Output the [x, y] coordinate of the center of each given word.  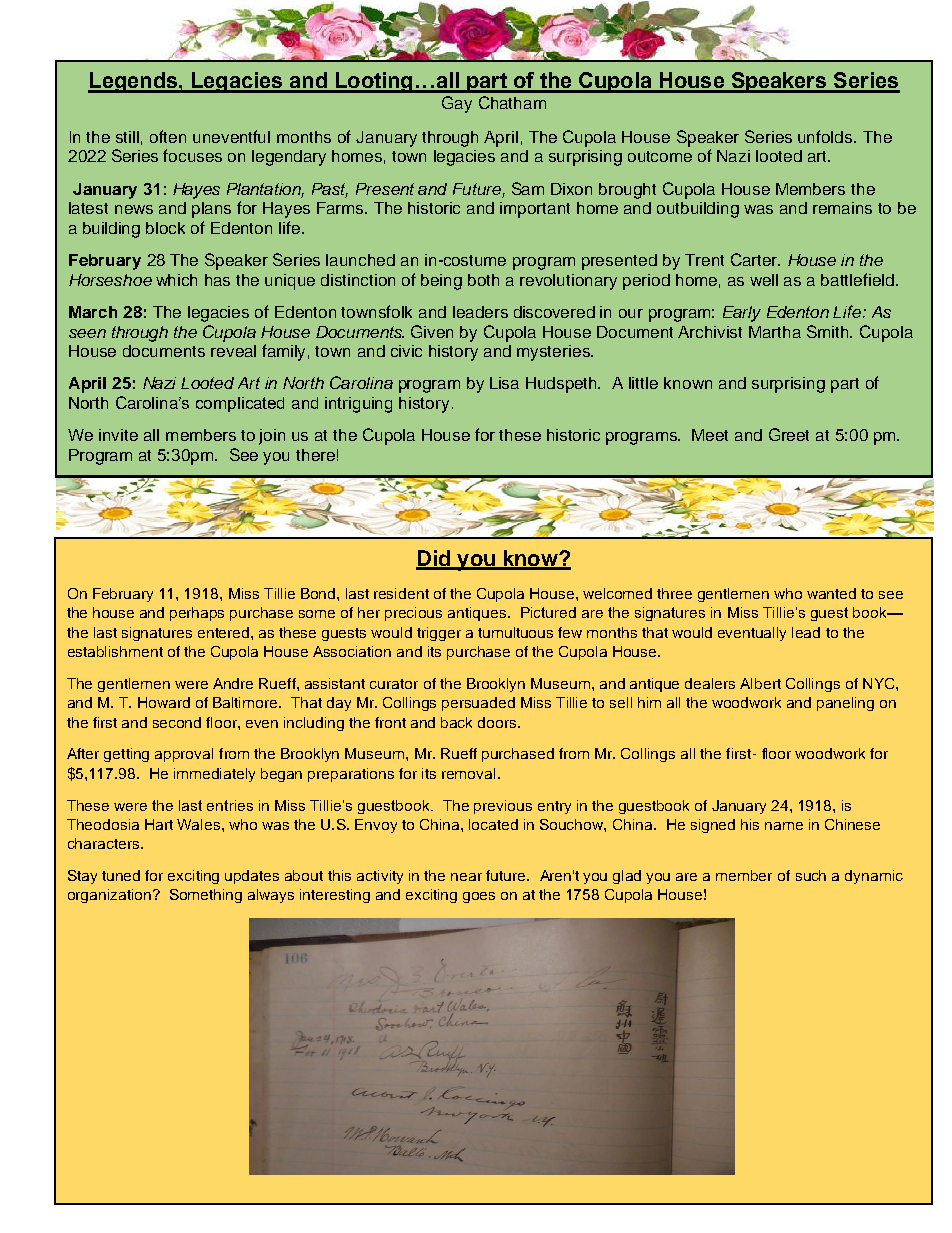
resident [401, 593]
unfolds [826, 136]
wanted [831, 593]
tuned [121, 875]
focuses [192, 155]
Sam [528, 188]
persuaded [478, 704]
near [466, 877]
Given [432, 331]
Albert [760, 683]
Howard [164, 702]
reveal [233, 351]
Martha [775, 332]
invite [118, 435]
